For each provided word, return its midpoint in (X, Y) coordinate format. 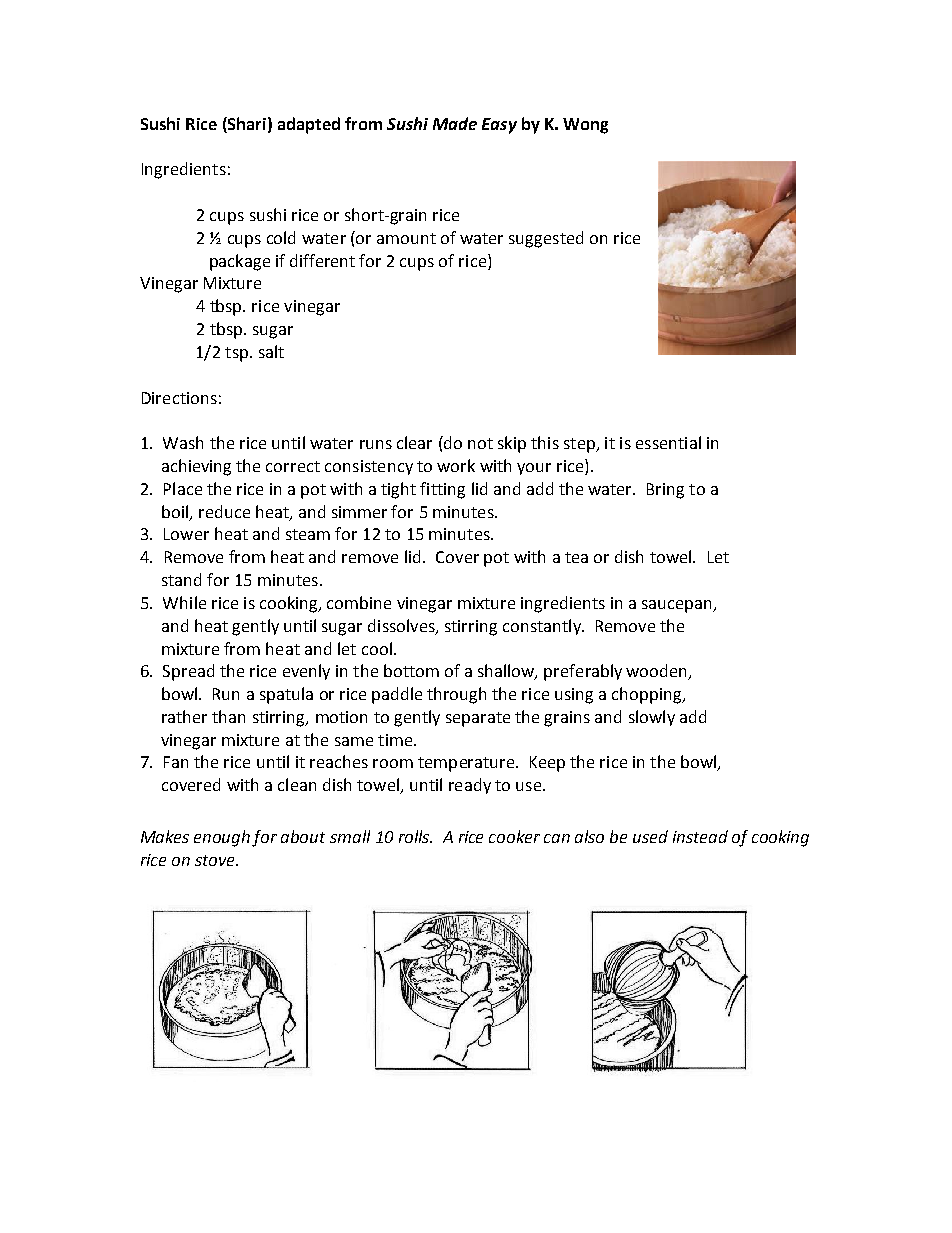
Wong (585, 126)
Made (455, 123)
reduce (224, 511)
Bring (665, 491)
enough (222, 838)
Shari (246, 125)
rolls (415, 836)
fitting (442, 490)
